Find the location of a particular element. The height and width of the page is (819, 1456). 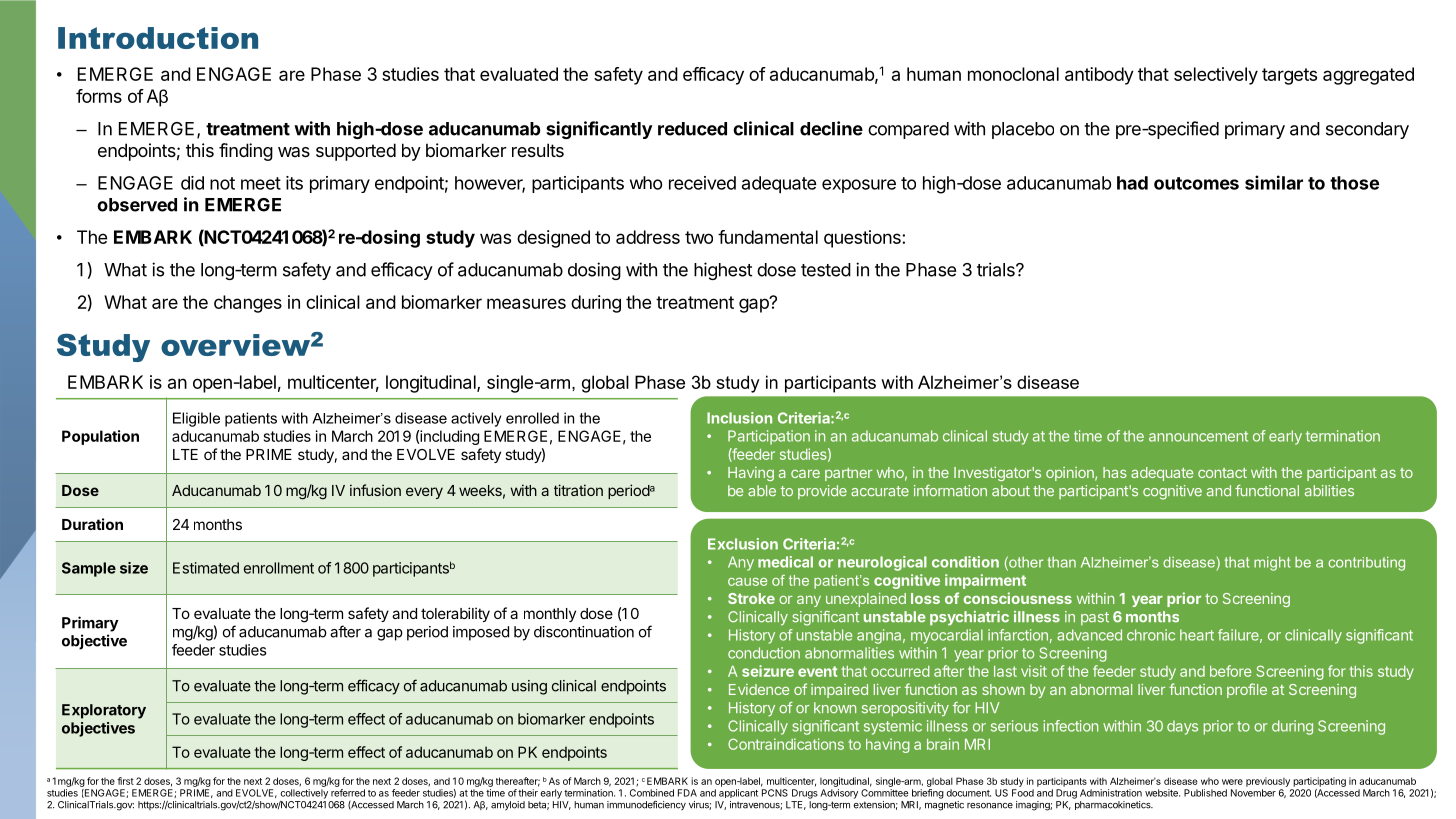

tolerability is located at coordinates (455, 614).
